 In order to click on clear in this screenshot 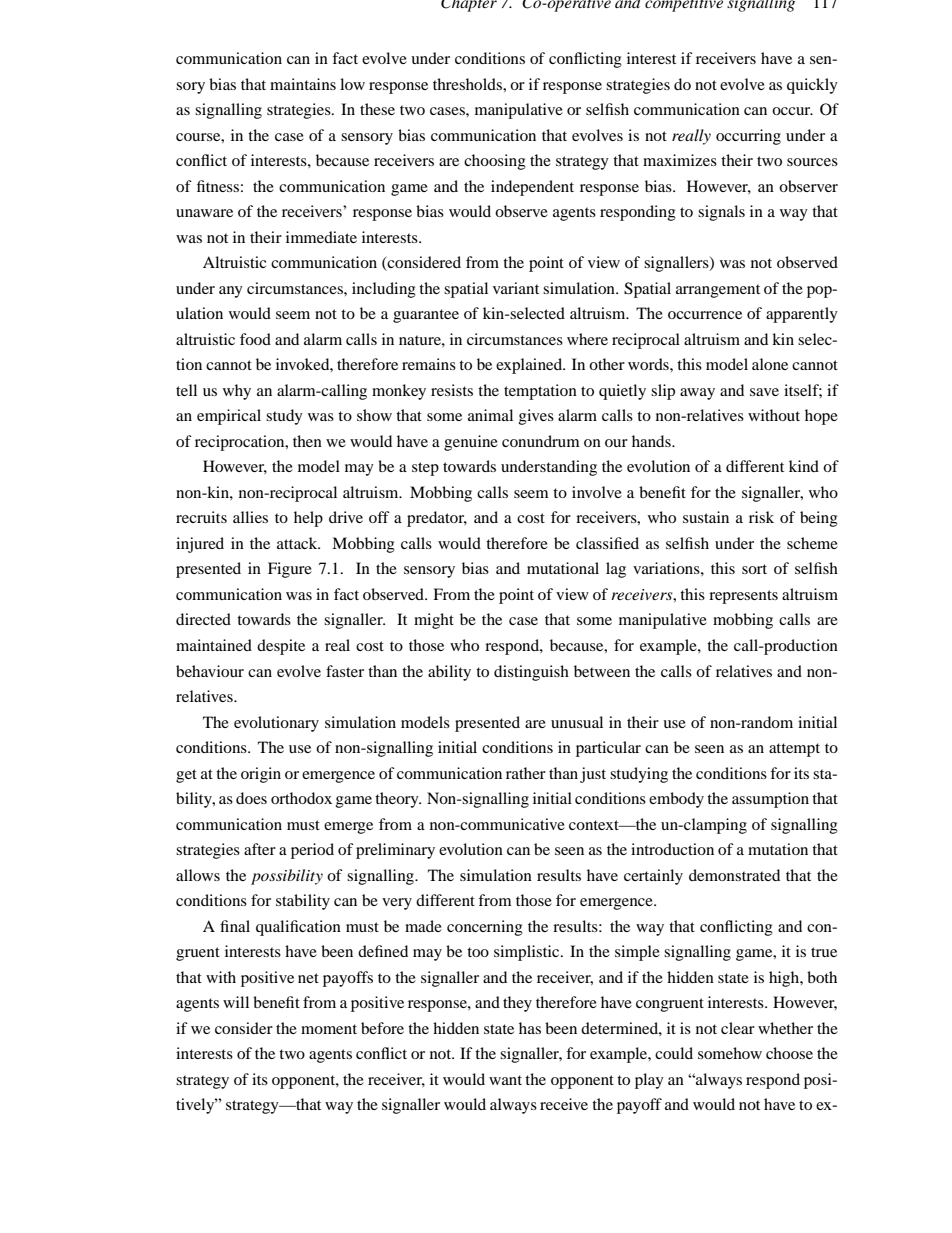, I will do `click(738, 1028)`.
